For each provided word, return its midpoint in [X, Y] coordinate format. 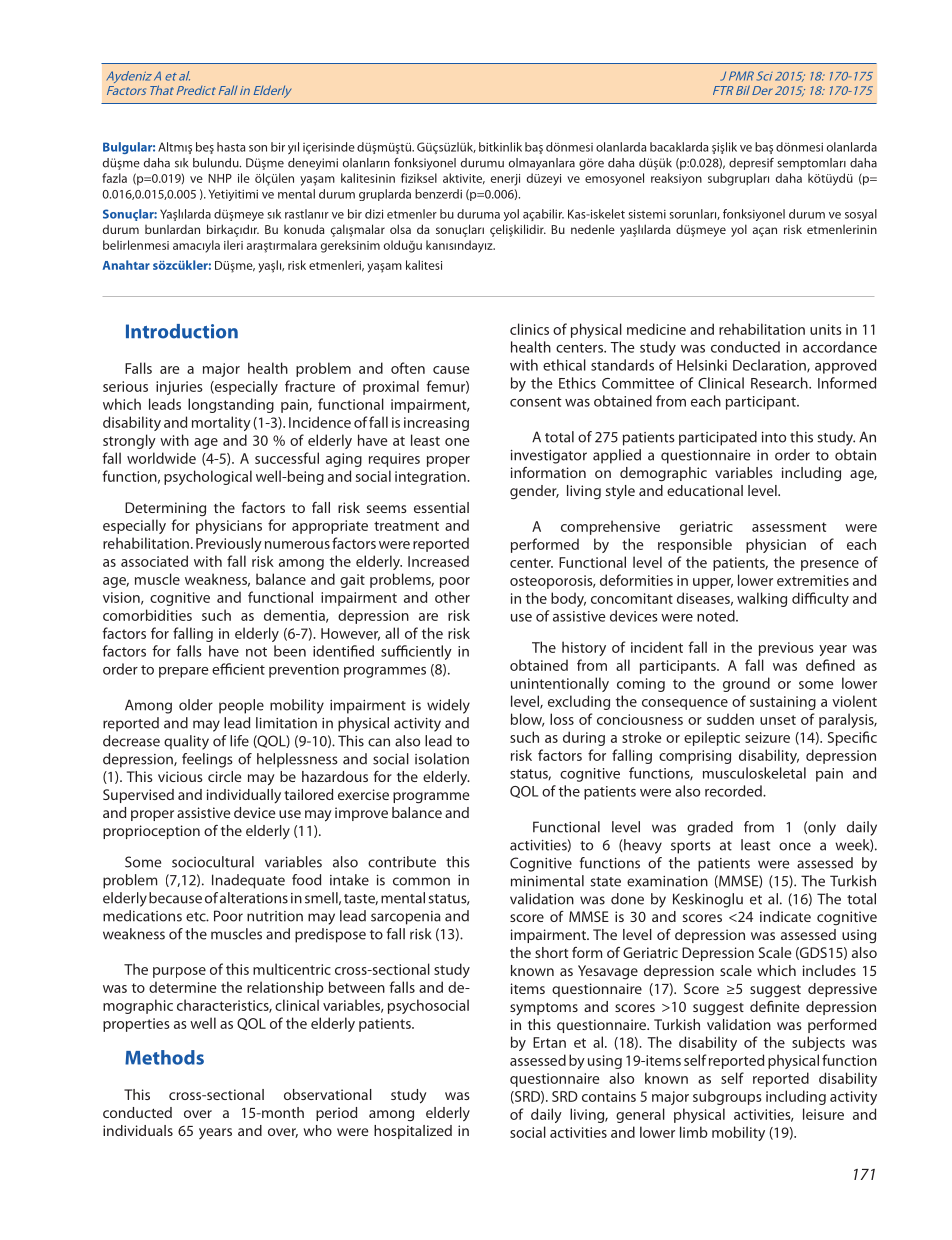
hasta [231, 147]
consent [536, 402]
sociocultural [213, 862]
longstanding [231, 405]
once [795, 846]
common [421, 881]
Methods [164, 1057]
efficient [238, 669]
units [826, 329]
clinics [529, 329]
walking [762, 599]
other [452, 597]
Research [780, 383]
